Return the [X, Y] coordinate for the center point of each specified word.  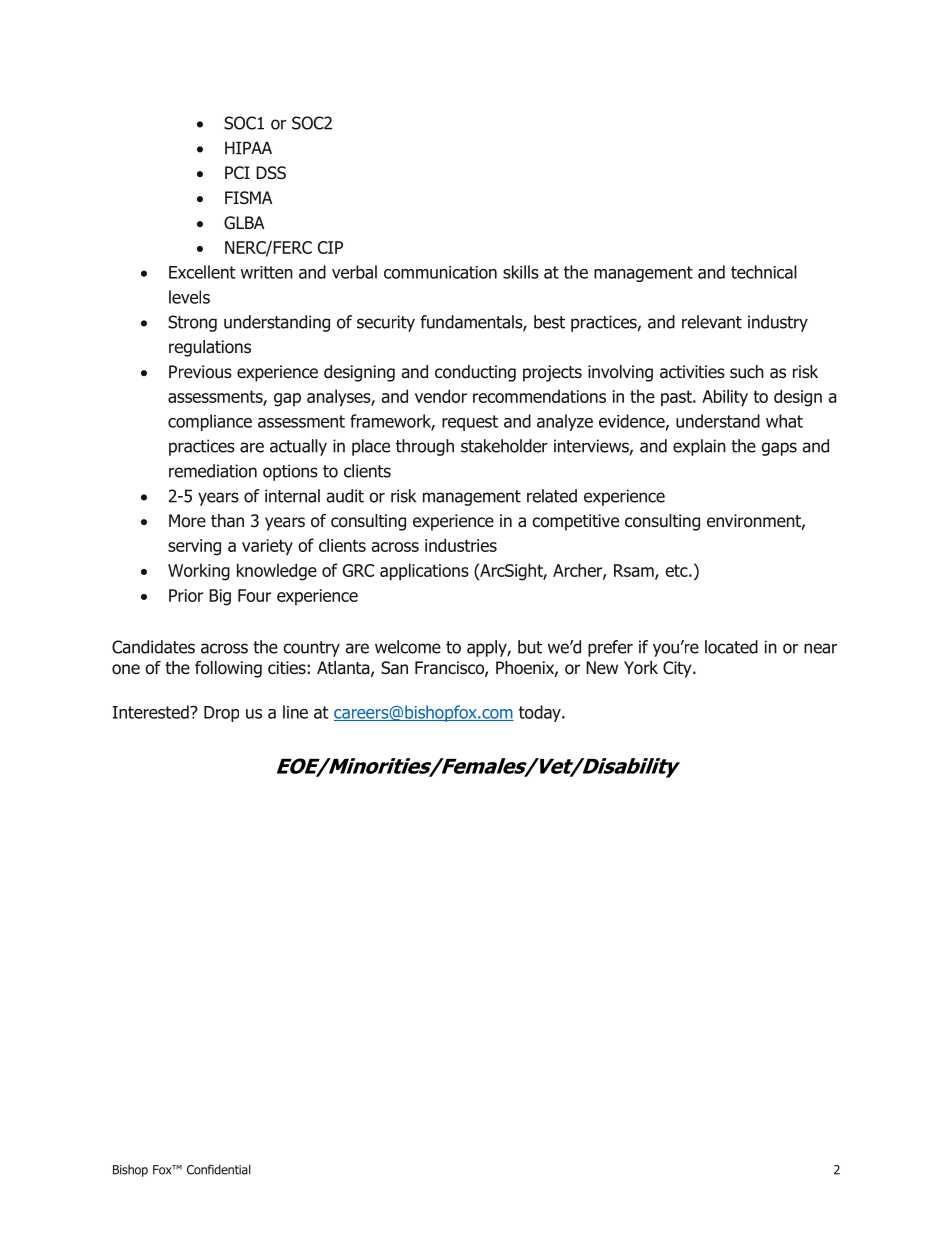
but [530, 647]
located [731, 647]
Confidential [219, 1169]
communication [440, 272]
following [228, 669]
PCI [237, 173]
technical [764, 272]
